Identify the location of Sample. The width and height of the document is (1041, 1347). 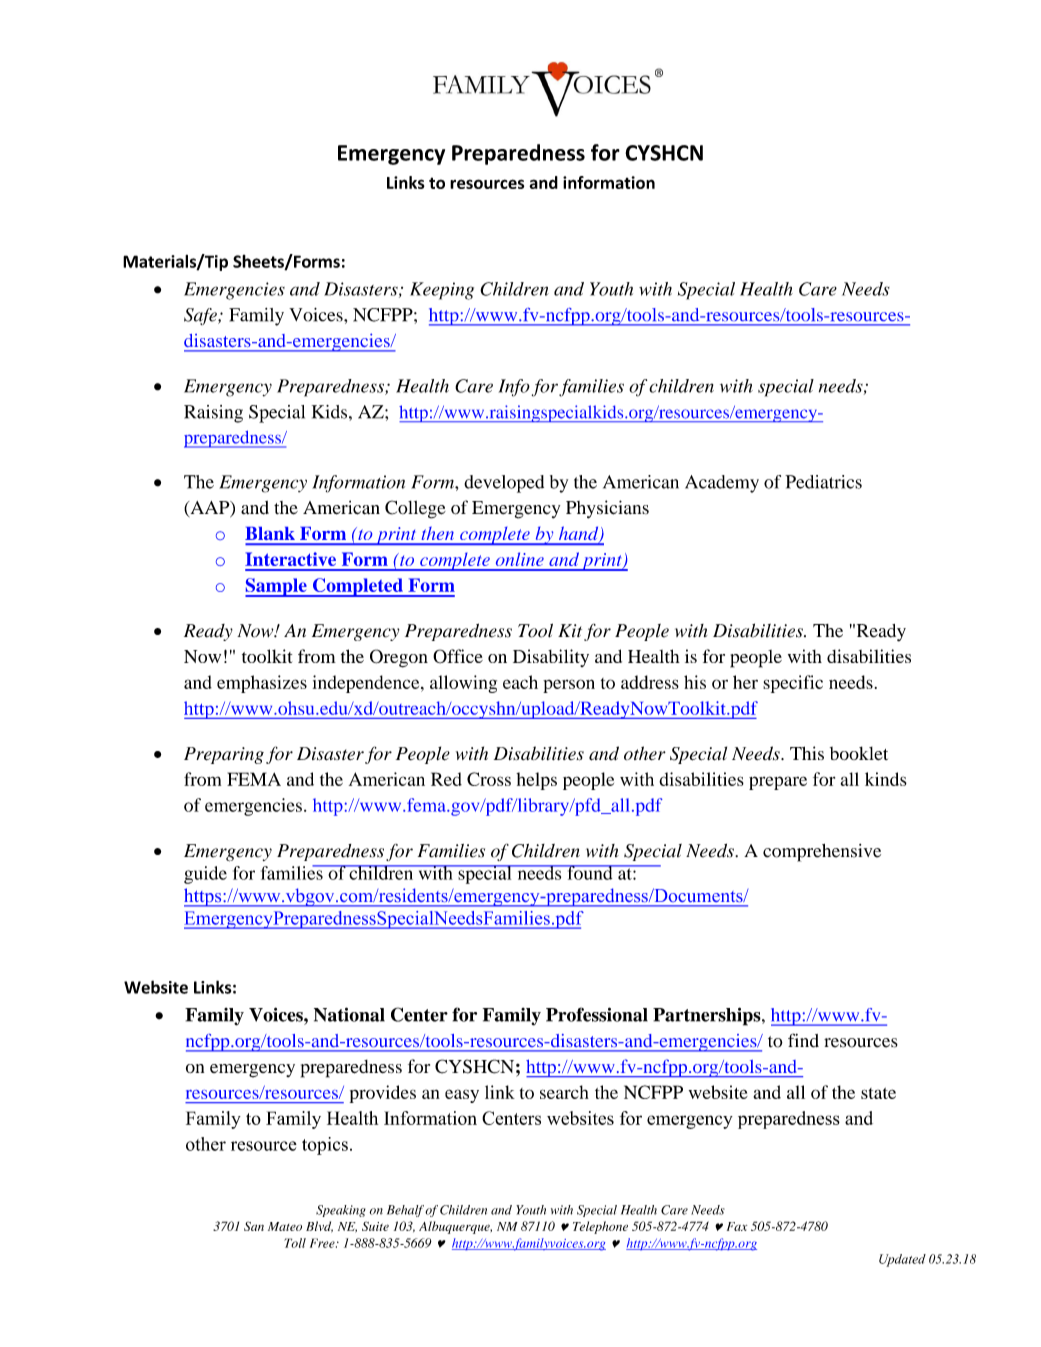
(277, 587).
